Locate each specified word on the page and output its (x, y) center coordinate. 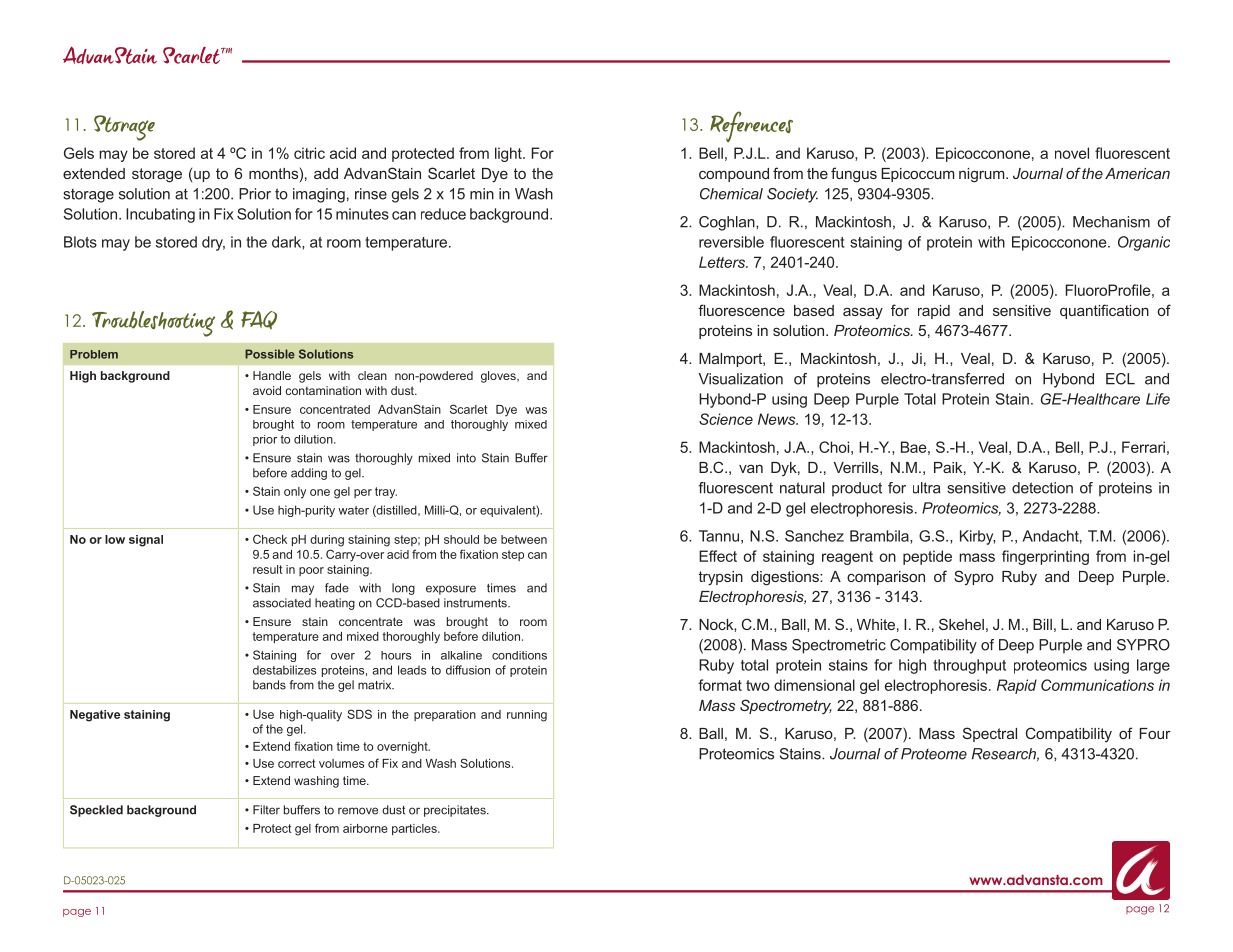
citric (309, 153)
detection (1042, 488)
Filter (266, 810)
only (295, 493)
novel (1072, 153)
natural (802, 488)
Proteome (934, 754)
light (509, 154)
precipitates (456, 811)
